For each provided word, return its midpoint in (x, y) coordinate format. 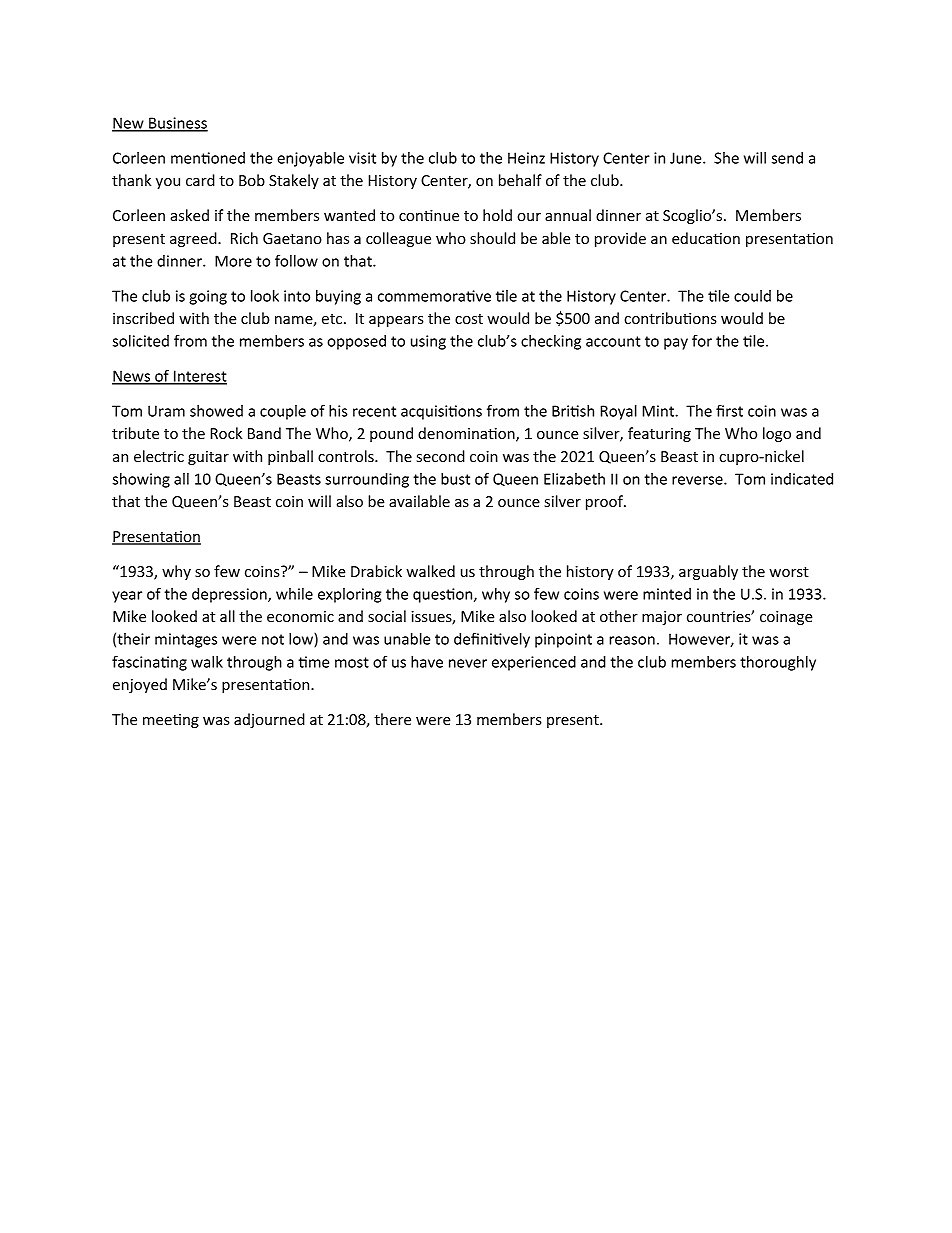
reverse (698, 480)
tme (313, 662)
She (726, 158)
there (392, 719)
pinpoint (563, 640)
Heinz (526, 158)
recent (374, 411)
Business (177, 124)
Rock (226, 433)
